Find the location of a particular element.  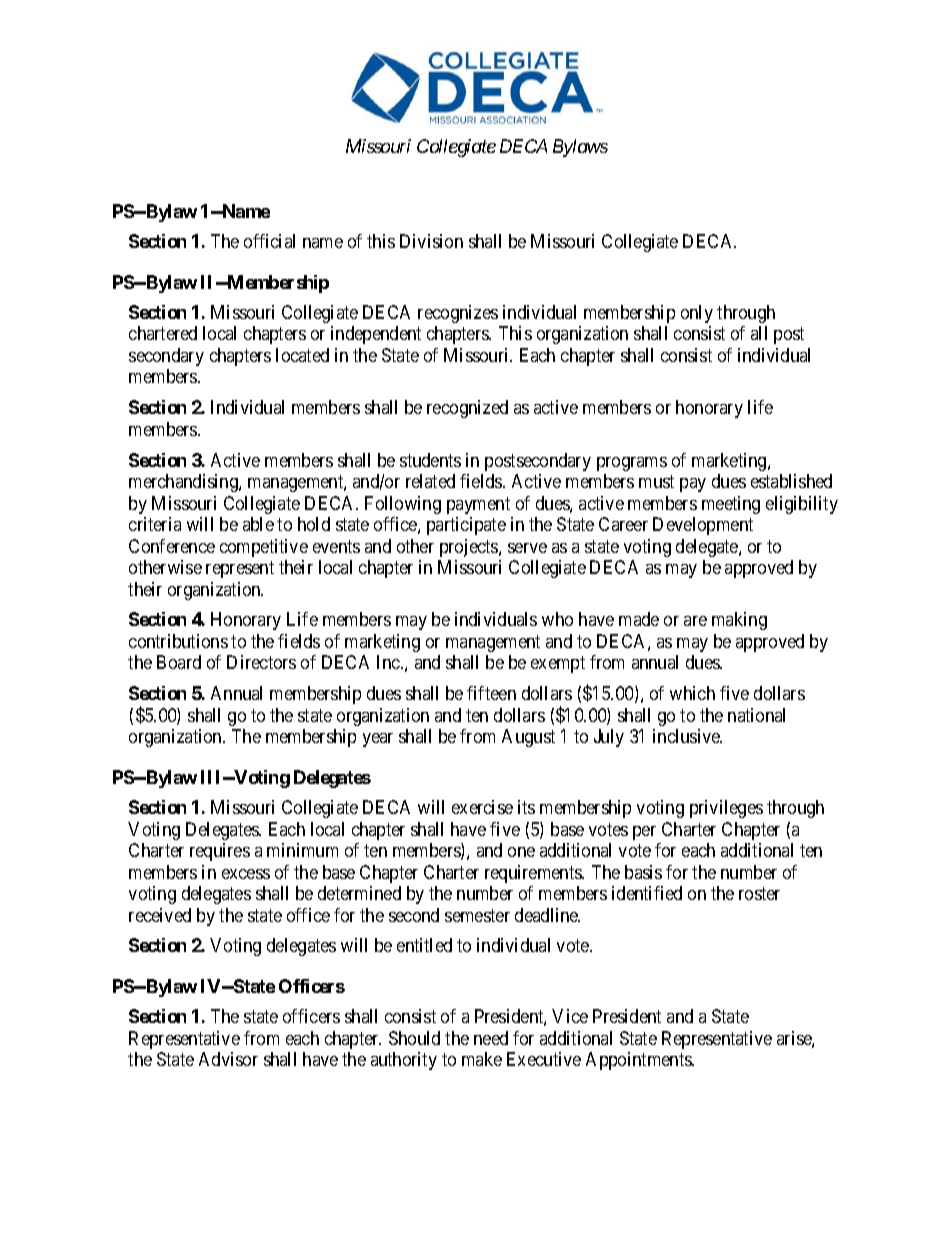

privileges is located at coordinates (726, 809).
